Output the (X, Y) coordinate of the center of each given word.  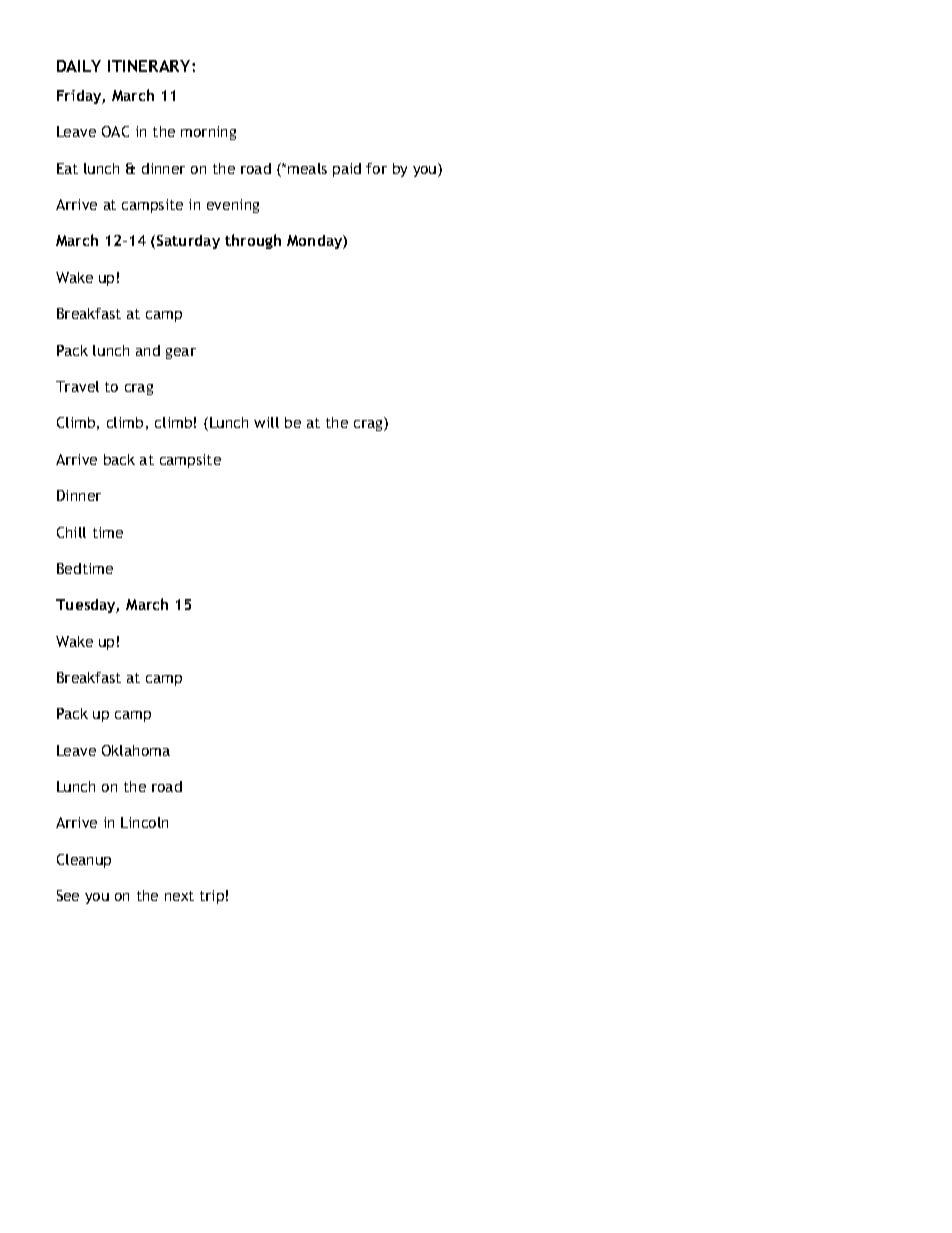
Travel (77, 386)
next (179, 896)
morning (208, 133)
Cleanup (84, 861)
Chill (71, 532)
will (266, 422)
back (119, 459)
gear (181, 353)
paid (347, 170)
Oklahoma (136, 750)
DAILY (79, 66)
